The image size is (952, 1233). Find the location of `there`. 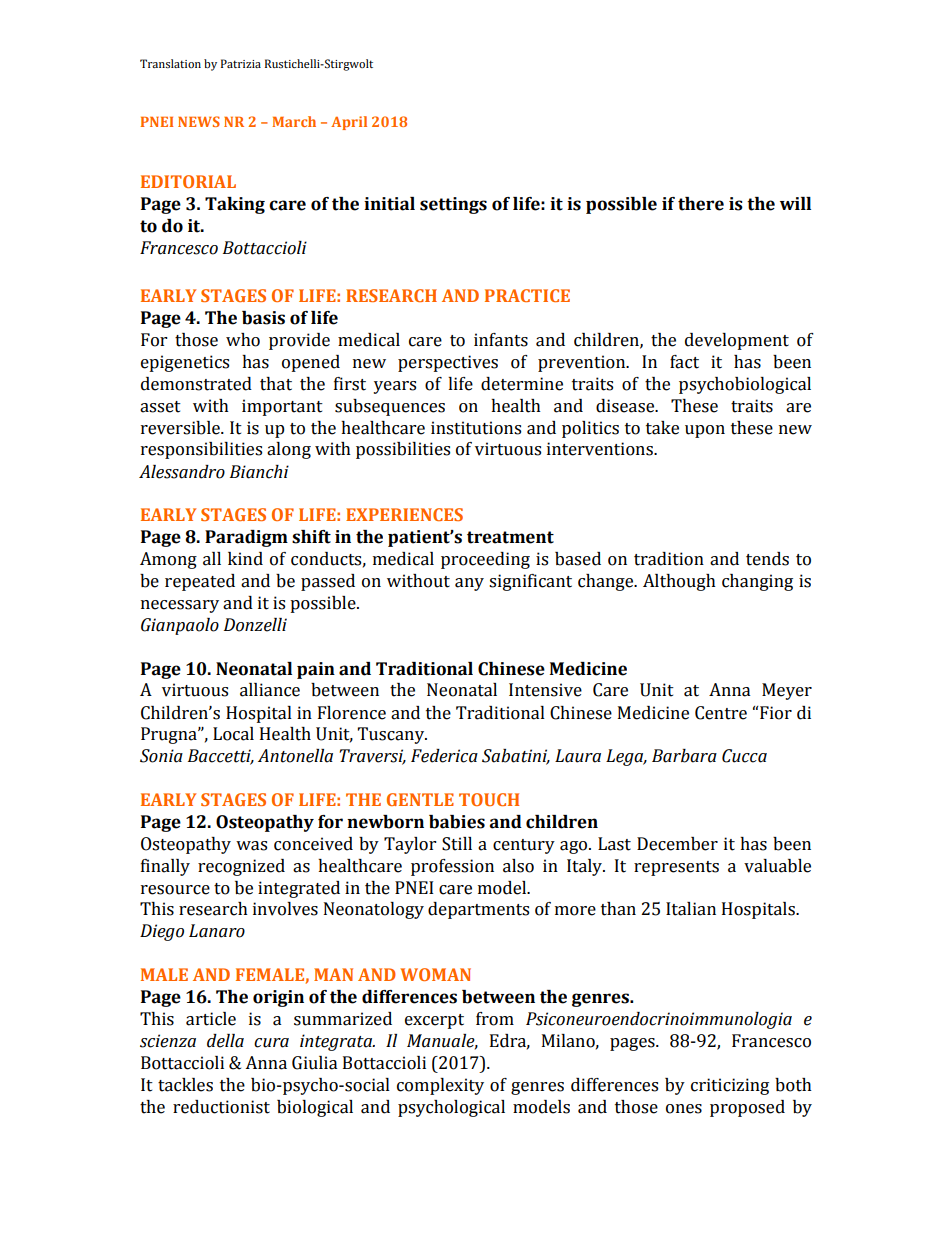

there is located at coordinates (701, 204).
